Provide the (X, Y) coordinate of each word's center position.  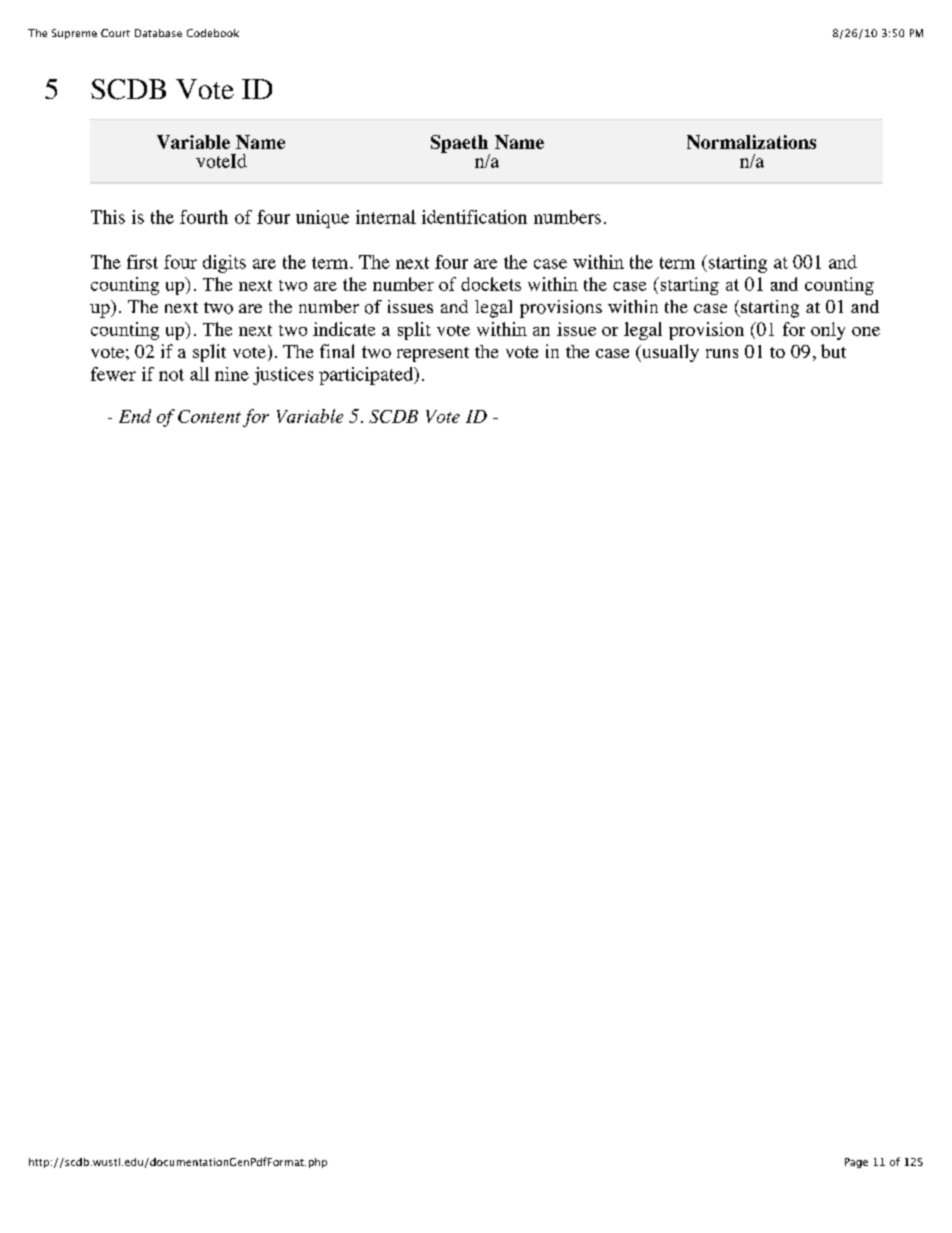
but (833, 351)
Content (209, 416)
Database (158, 33)
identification (474, 217)
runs (722, 353)
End (135, 416)
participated (367, 376)
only (828, 331)
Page (856, 1163)
